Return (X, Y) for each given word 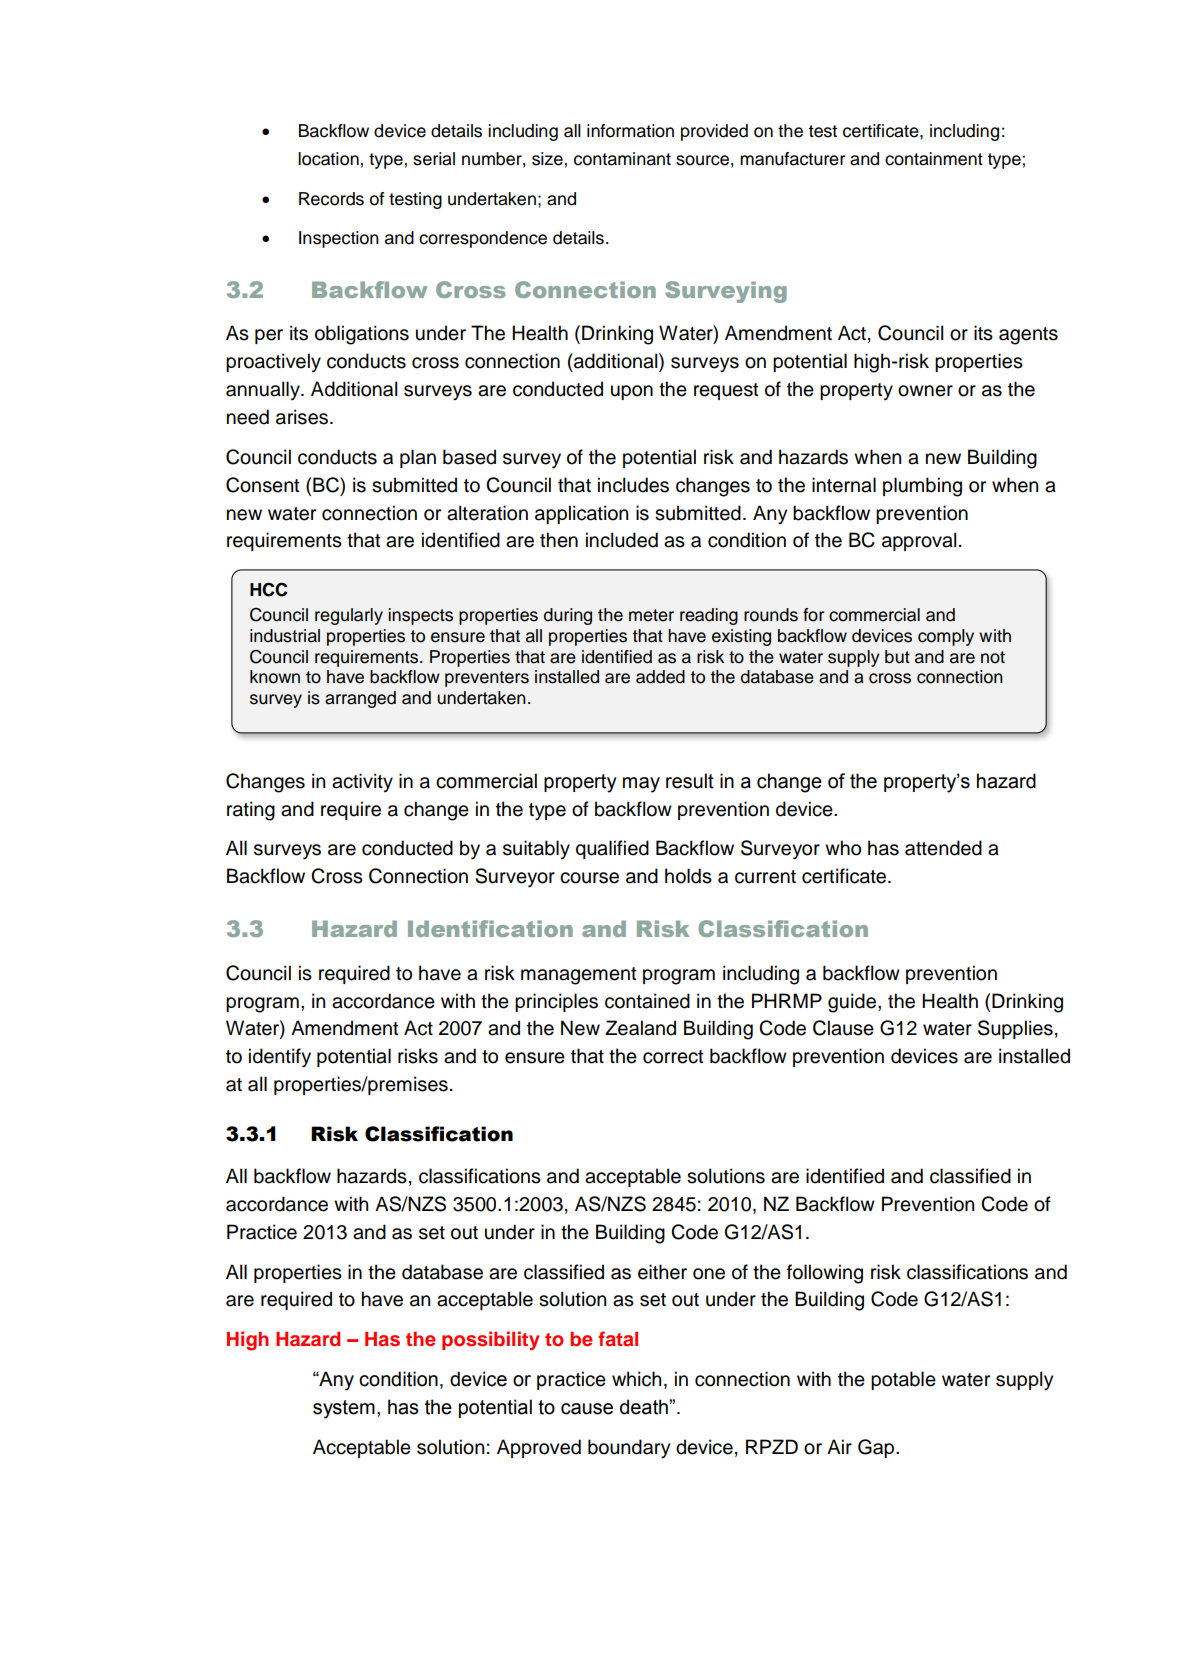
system (344, 1409)
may (641, 785)
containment (934, 159)
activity (362, 782)
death (645, 1407)
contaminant (622, 159)
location (329, 159)
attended (943, 848)
